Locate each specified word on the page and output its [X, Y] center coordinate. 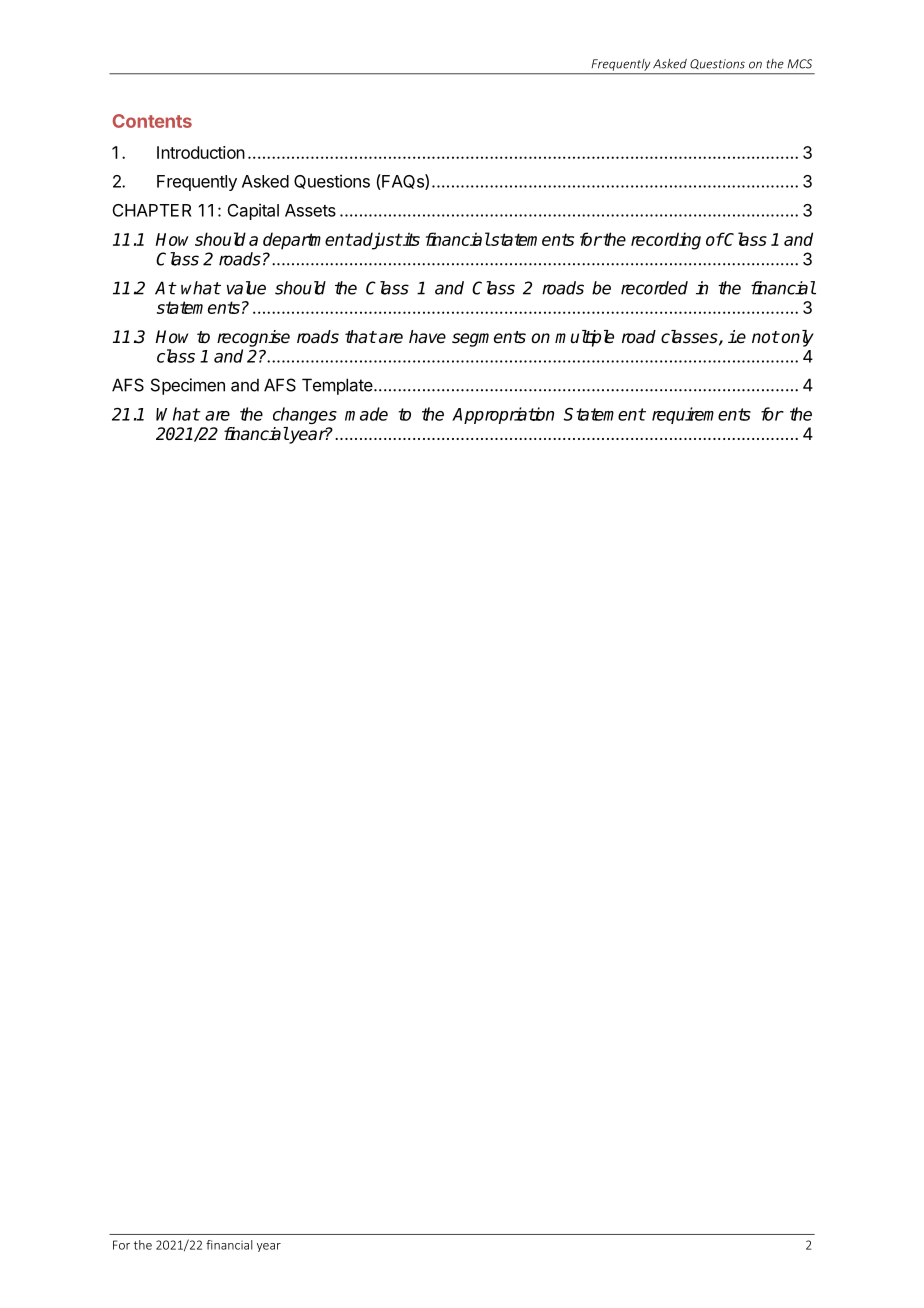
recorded [654, 288]
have [427, 337]
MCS [799, 64]
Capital [253, 211]
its [410, 239]
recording [666, 241]
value [246, 288]
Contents [152, 121]
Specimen [188, 386]
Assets [310, 210]
